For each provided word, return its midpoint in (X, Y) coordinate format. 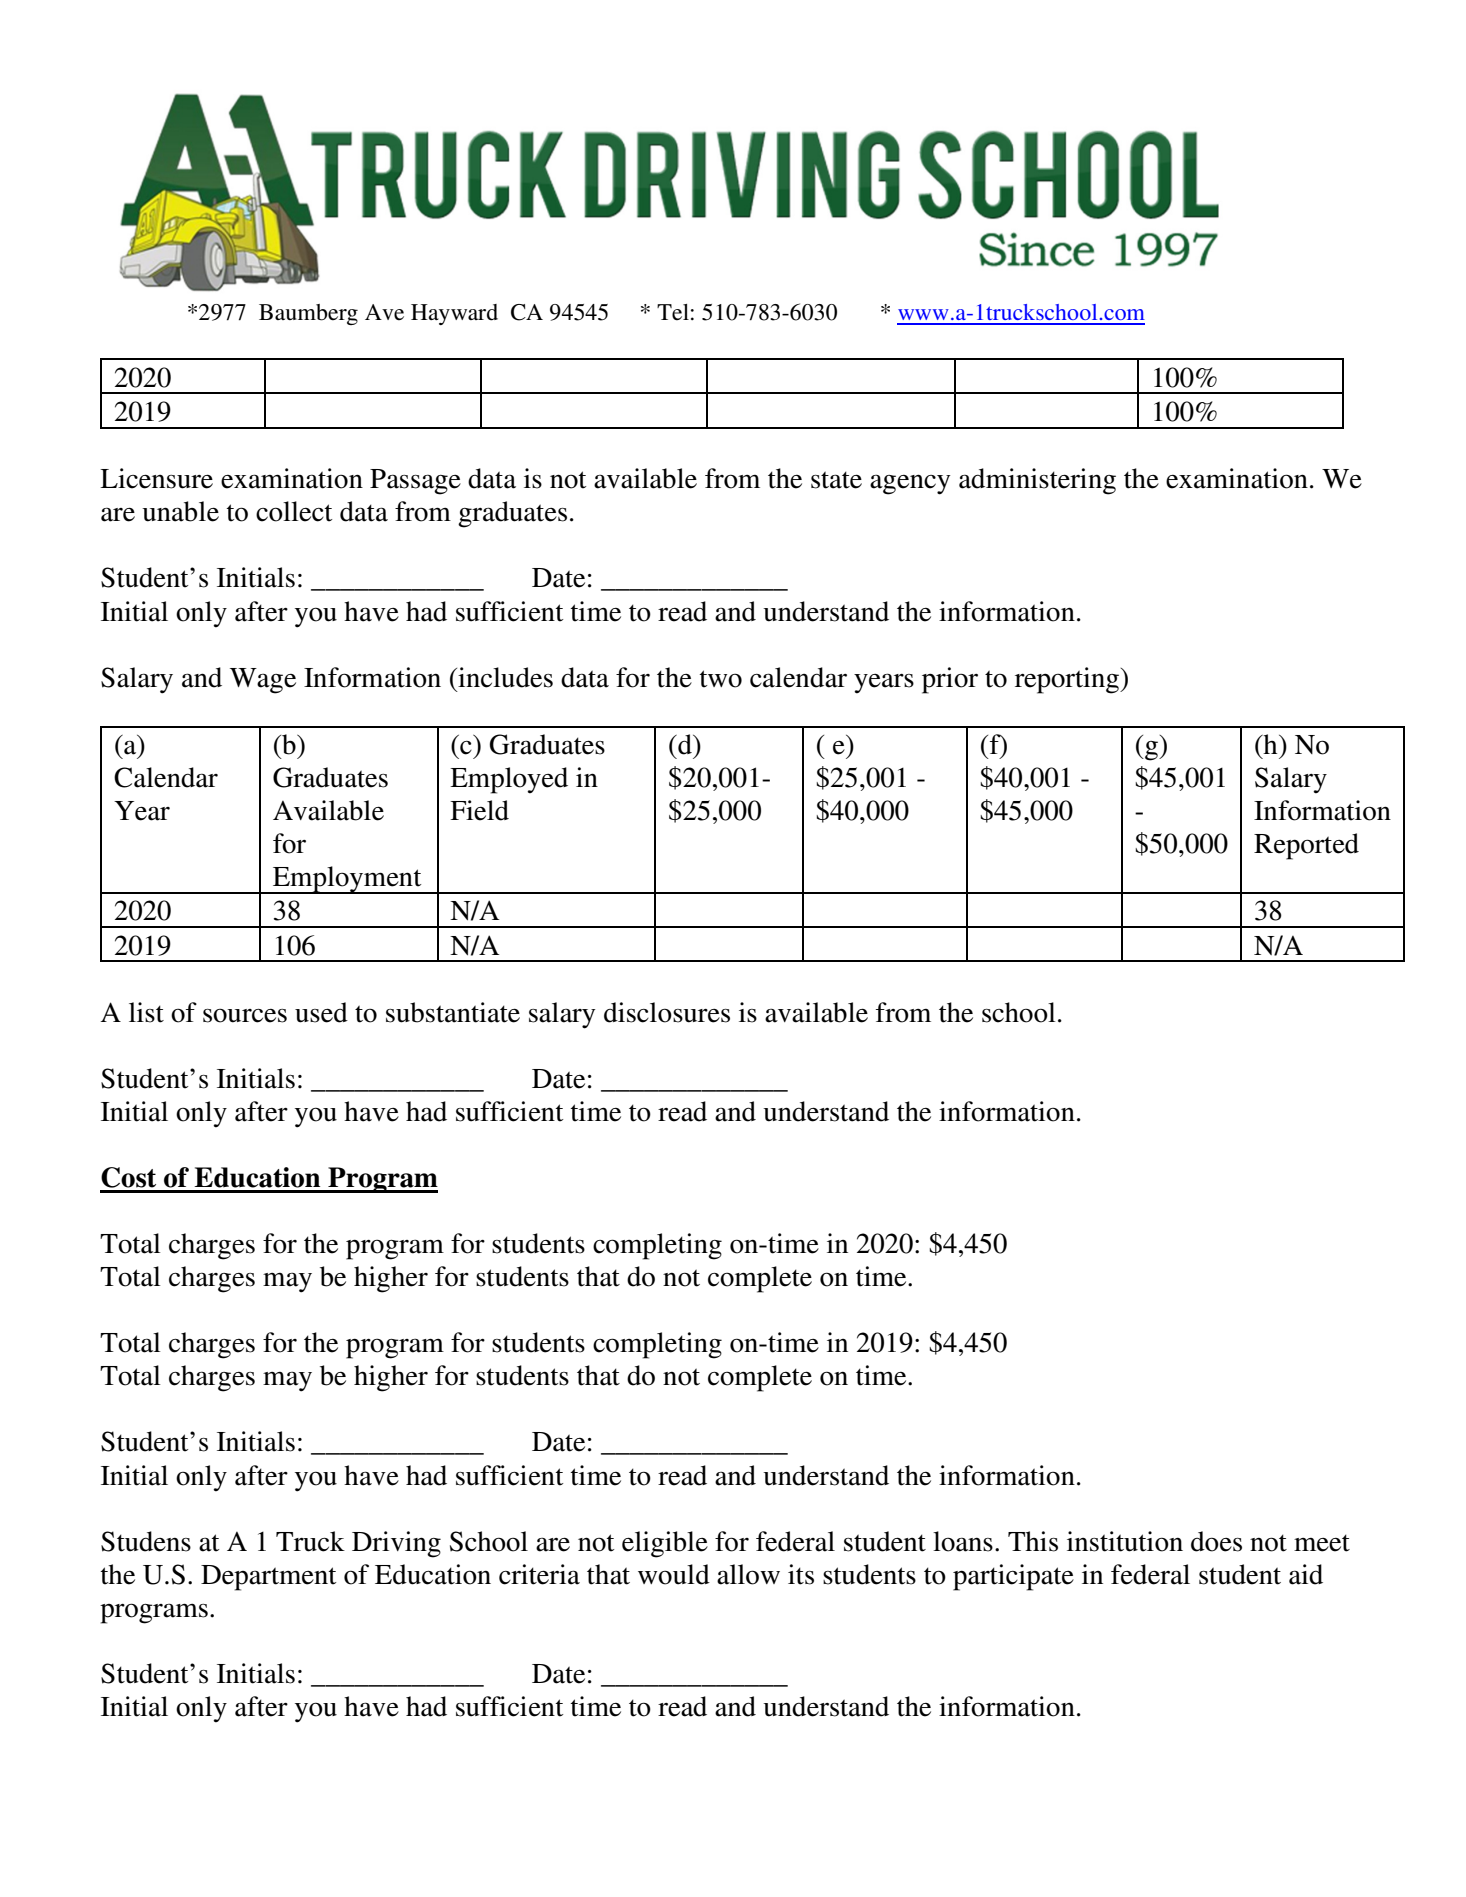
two (720, 679)
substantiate (453, 1012)
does (1216, 1541)
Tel (673, 312)
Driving (396, 1544)
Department (268, 1578)
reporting (1068, 680)
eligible (665, 1544)
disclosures (667, 1012)
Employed (509, 780)
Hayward (454, 314)
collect (294, 511)
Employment (347, 880)
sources (245, 1015)
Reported (1306, 846)
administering (1037, 481)
